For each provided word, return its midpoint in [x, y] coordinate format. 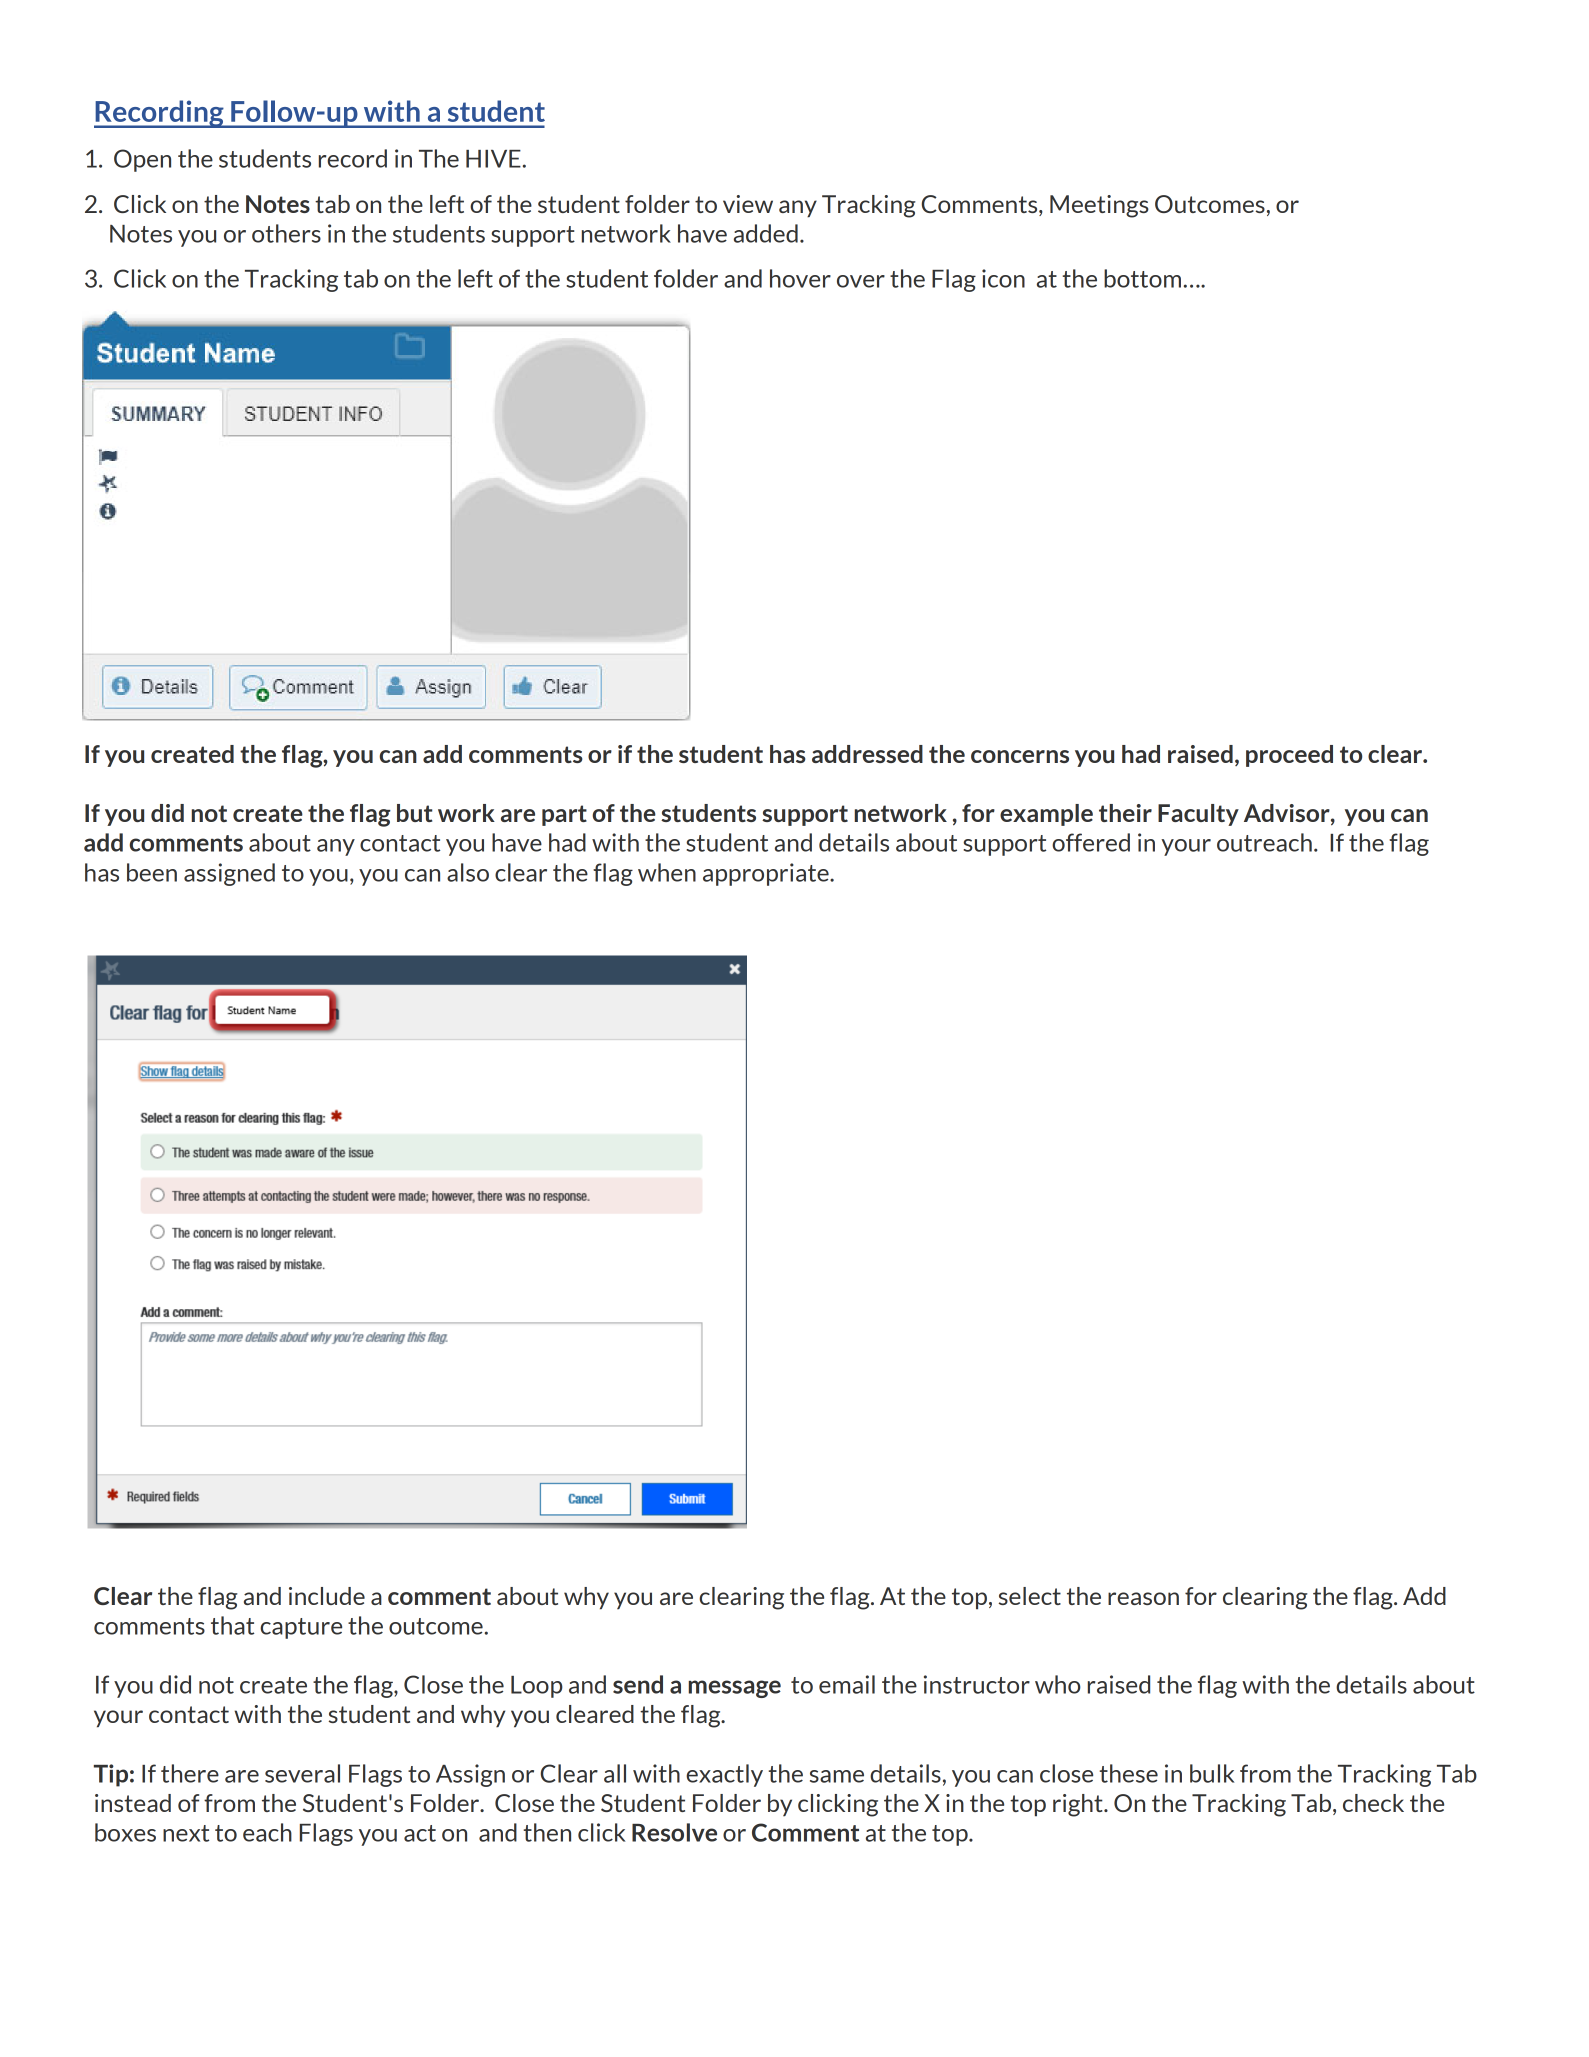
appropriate [767, 874]
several [302, 1773]
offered [1091, 842]
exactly [724, 1775]
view [748, 204]
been [152, 872]
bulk [1212, 1773]
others [286, 233]
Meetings [1099, 206]
